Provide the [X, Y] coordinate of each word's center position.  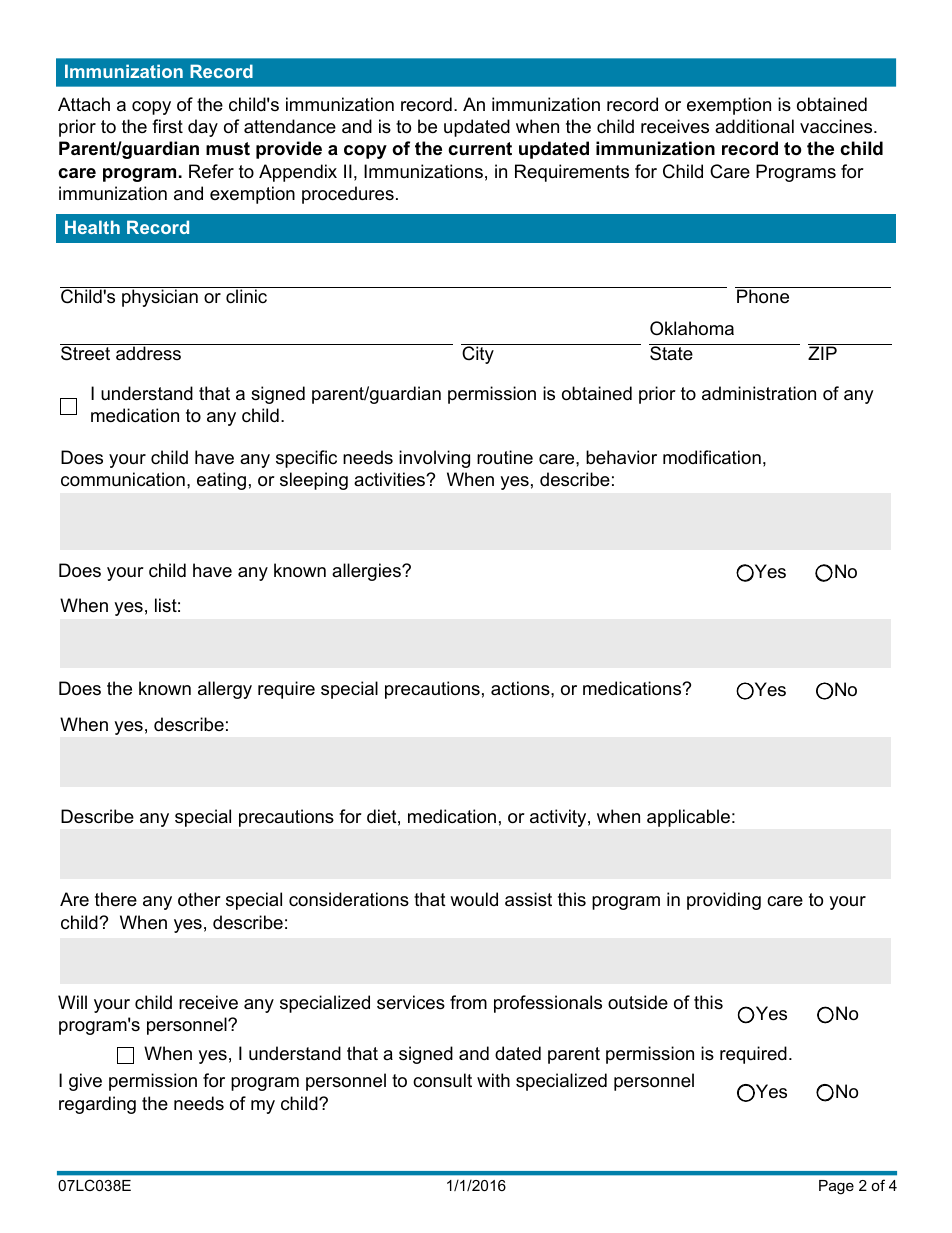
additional [754, 126]
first [167, 126]
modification [712, 457]
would [474, 899]
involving [434, 459]
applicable [688, 818]
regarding [97, 1105]
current [480, 148]
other [199, 899]
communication [123, 479]
